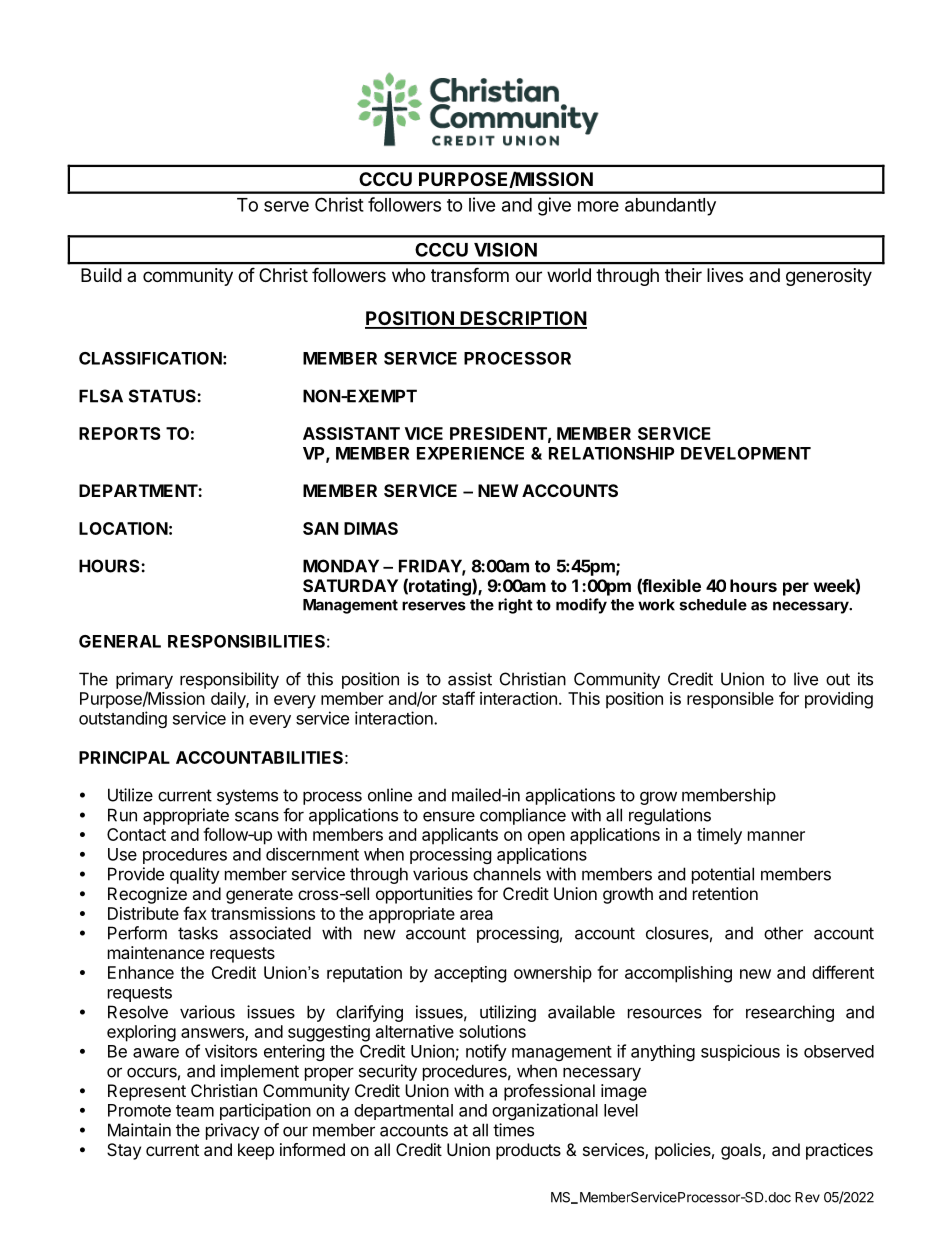  Describe the element at coordinates (776, 836) in the page. I see `manner` at that location.
